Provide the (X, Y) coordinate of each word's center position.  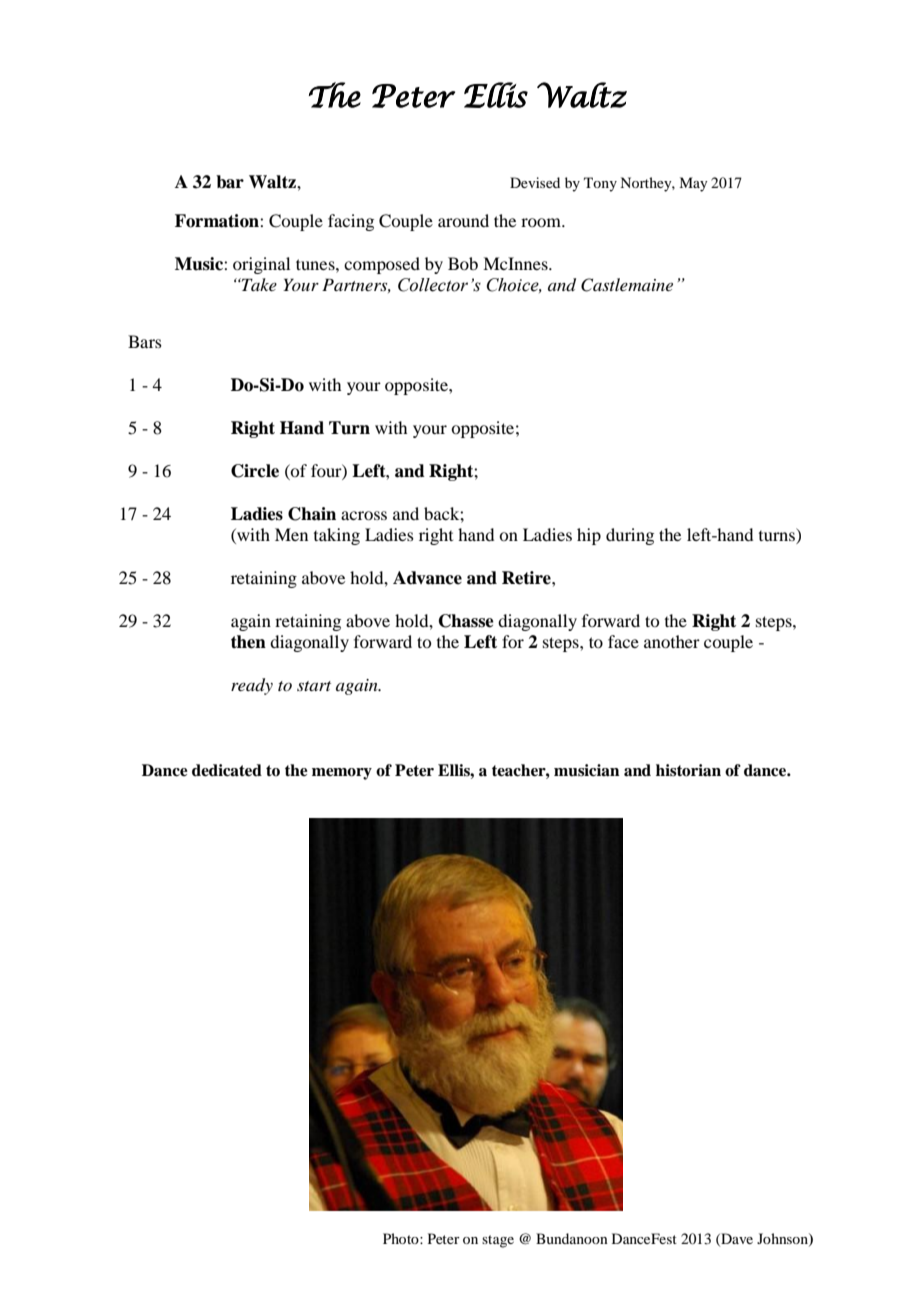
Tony (600, 184)
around (463, 220)
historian (688, 770)
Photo (402, 1238)
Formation (218, 221)
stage (498, 1241)
